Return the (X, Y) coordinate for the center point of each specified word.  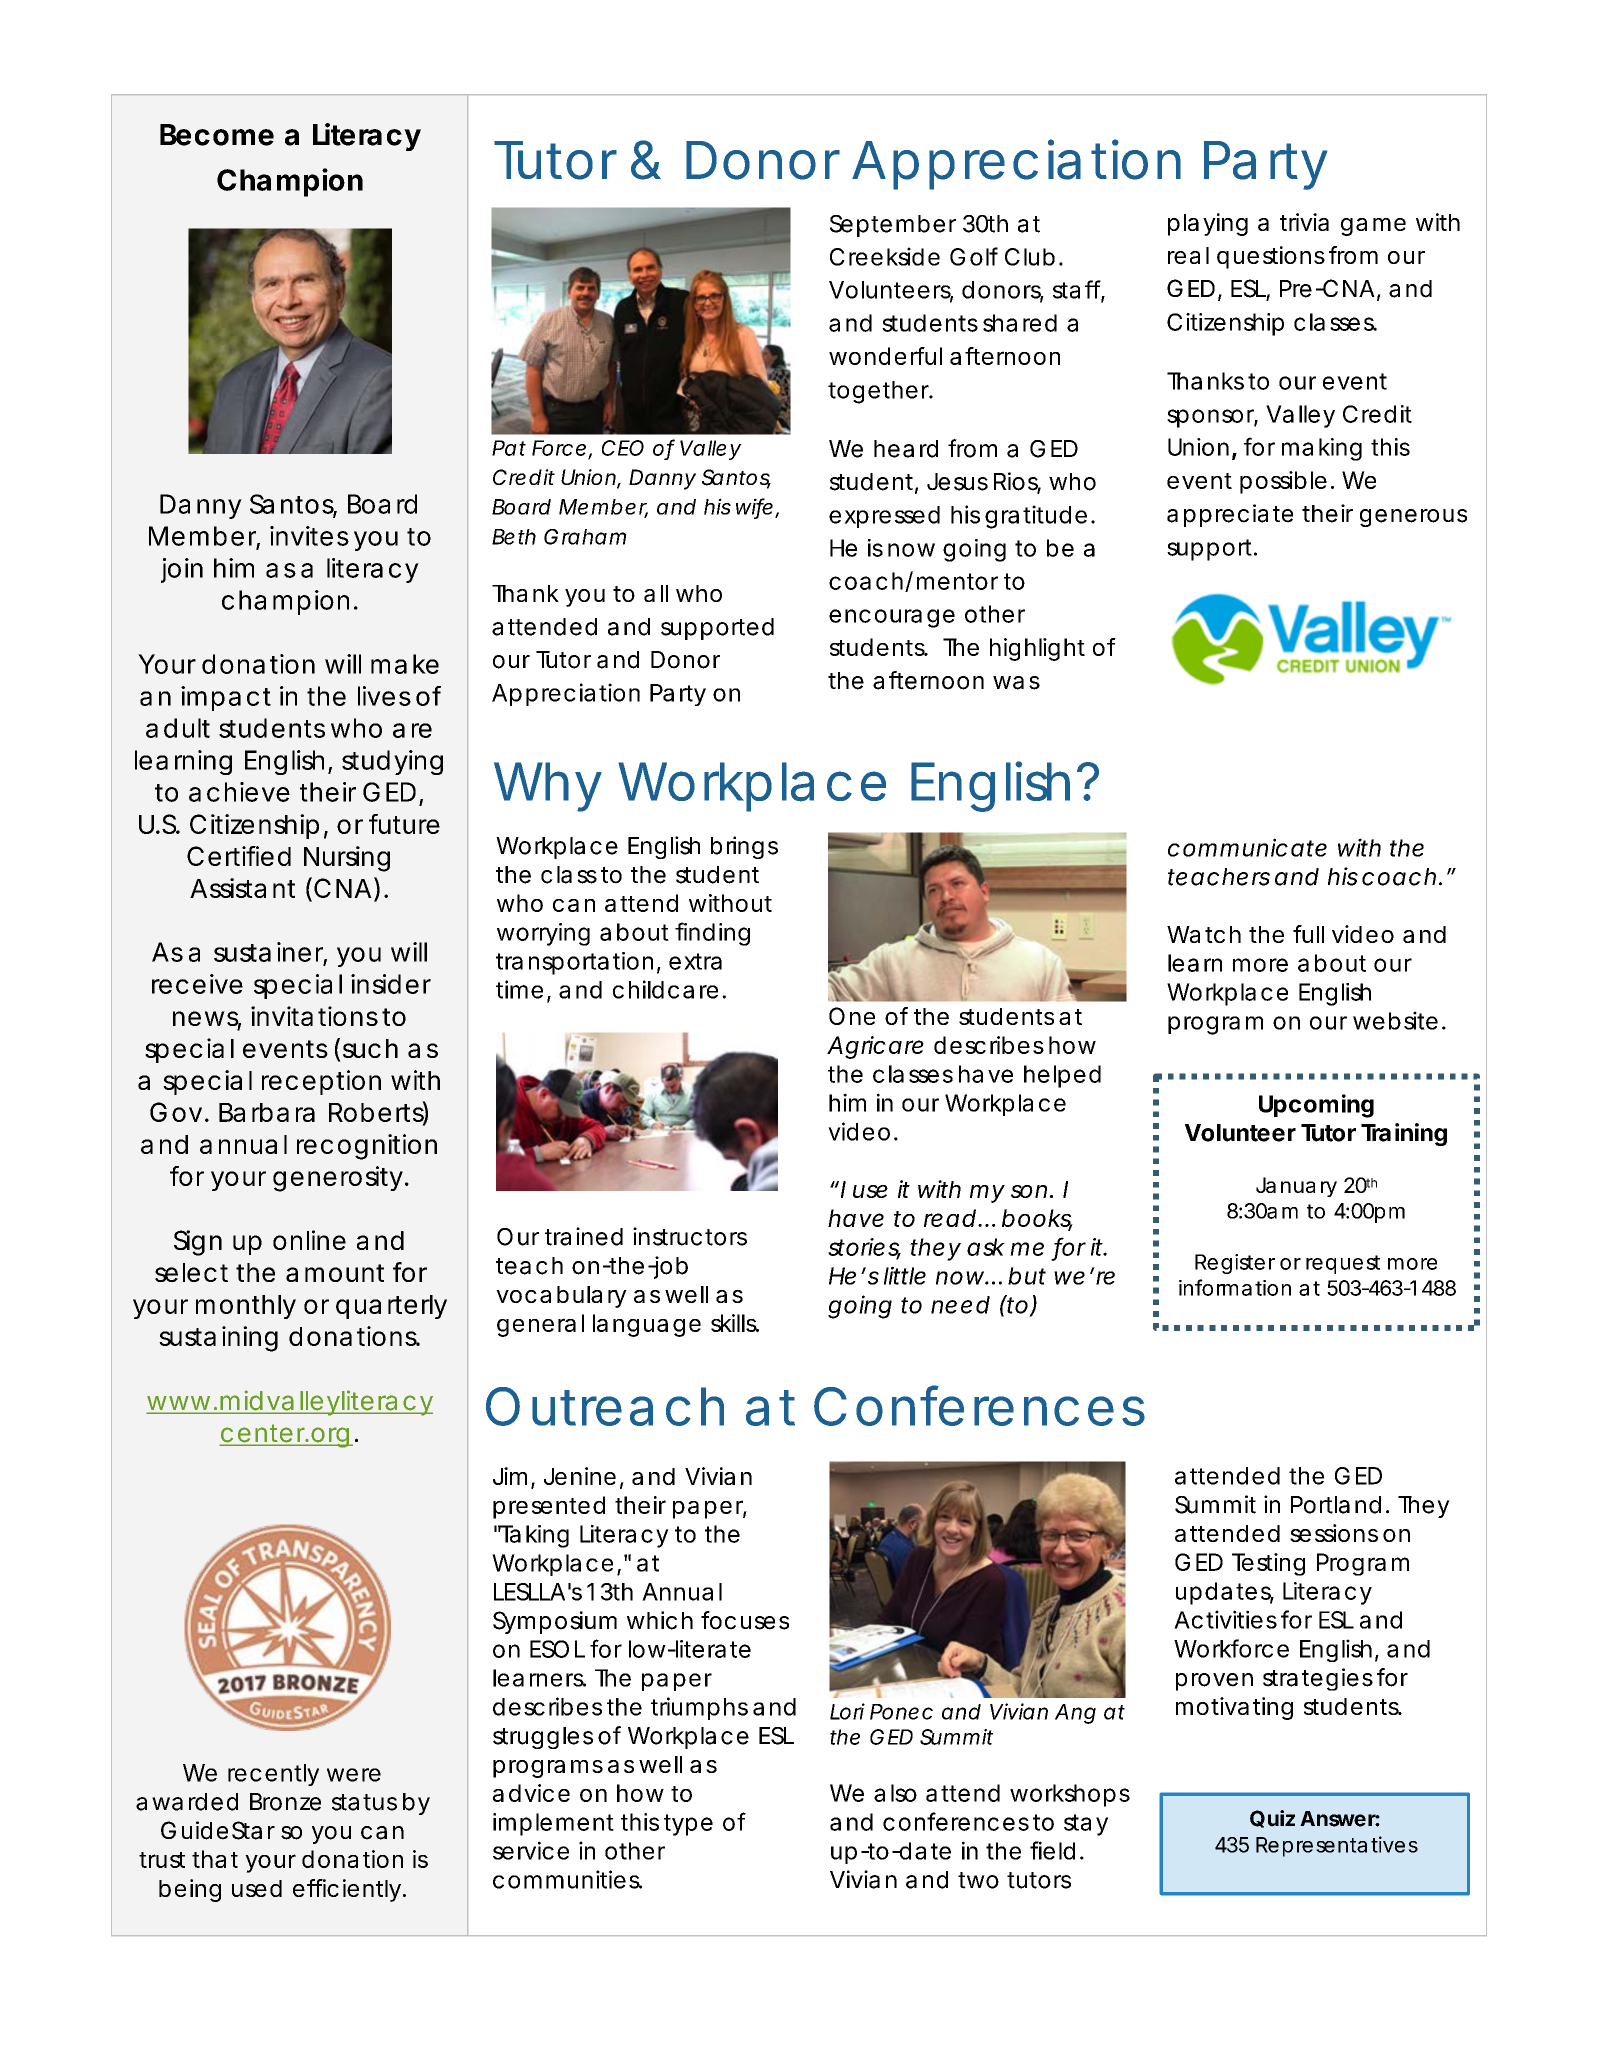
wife (754, 507)
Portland (1336, 1505)
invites (309, 536)
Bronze (285, 1802)
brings (744, 847)
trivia (1304, 222)
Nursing (347, 859)
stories (864, 1248)
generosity (338, 1179)
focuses (745, 1620)
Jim (510, 1476)
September (893, 226)
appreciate (1230, 515)
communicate (1247, 847)
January (1296, 1187)
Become (217, 135)
